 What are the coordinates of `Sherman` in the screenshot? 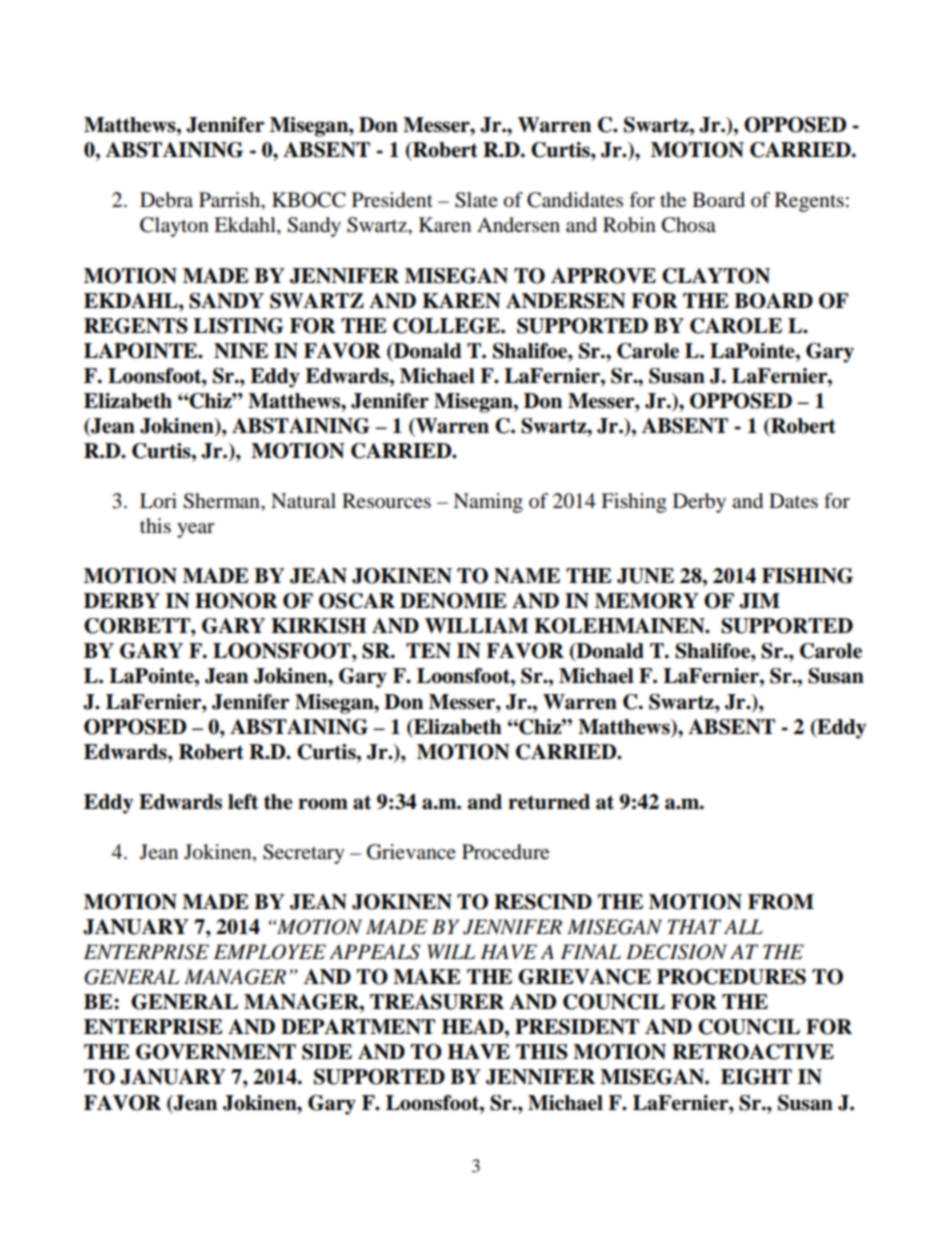 It's located at (222, 501).
